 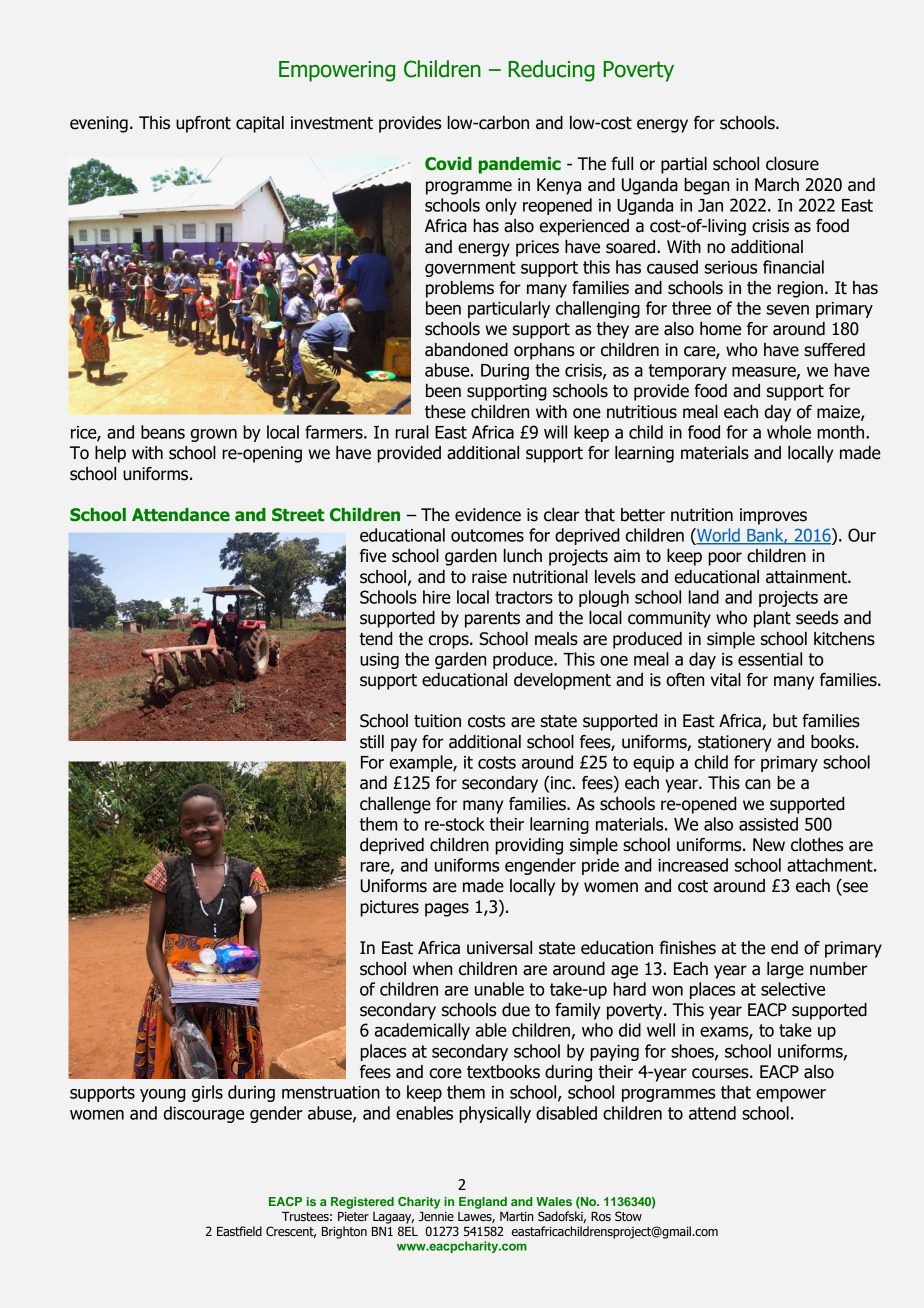 What do you see at coordinates (447, 910) in the page?
I see `pages` at bounding box center [447, 910].
